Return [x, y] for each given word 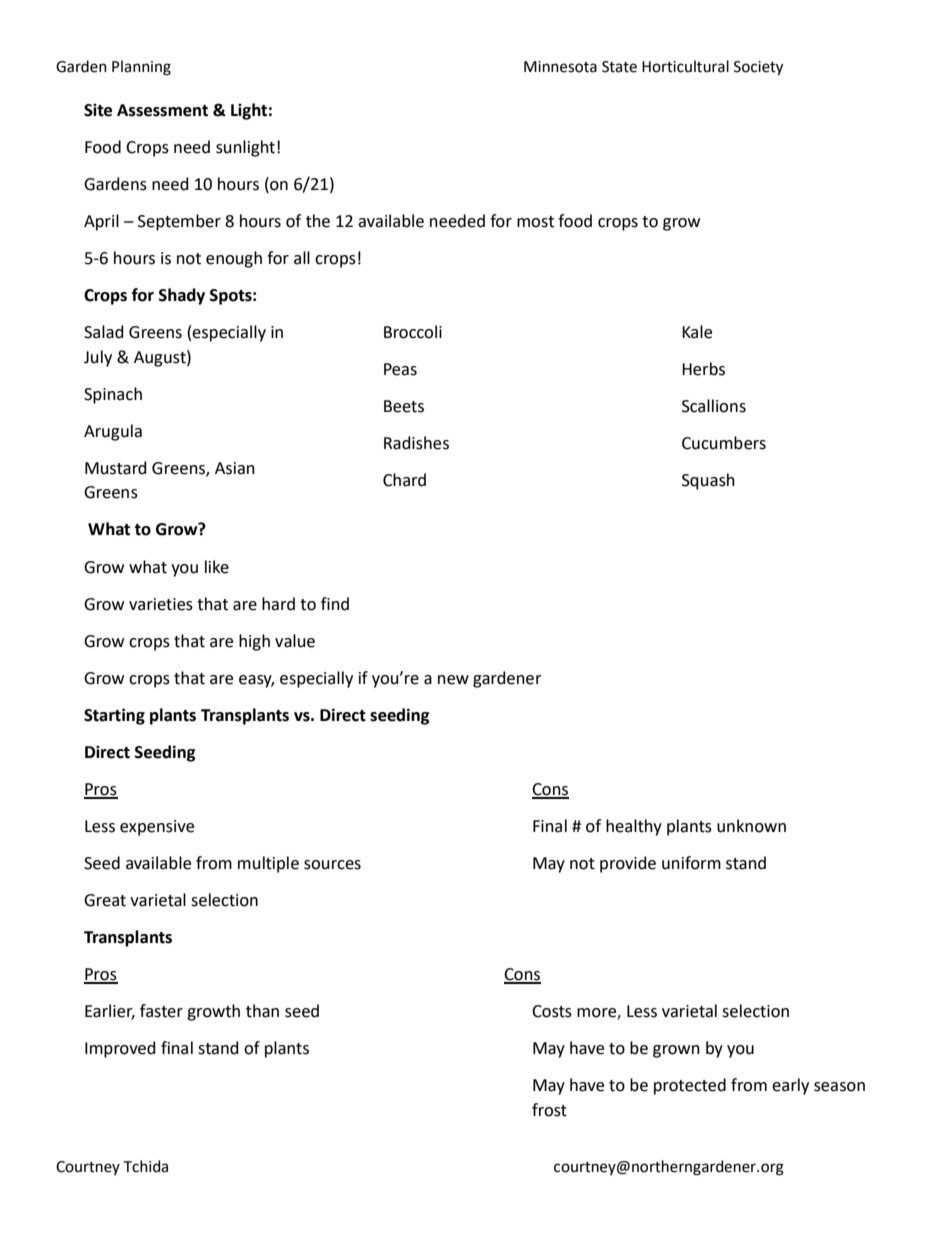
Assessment [162, 110]
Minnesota [560, 67]
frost [549, 1110]
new [453, 680]
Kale [697, 332]
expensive [157, 828]
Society [758, 68]
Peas [400, 369]
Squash [708, 481]
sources [332, 865]
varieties [161, 604]
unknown [751, 826]
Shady [182, 296]
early [790, 1086]
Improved [120, 1049]
